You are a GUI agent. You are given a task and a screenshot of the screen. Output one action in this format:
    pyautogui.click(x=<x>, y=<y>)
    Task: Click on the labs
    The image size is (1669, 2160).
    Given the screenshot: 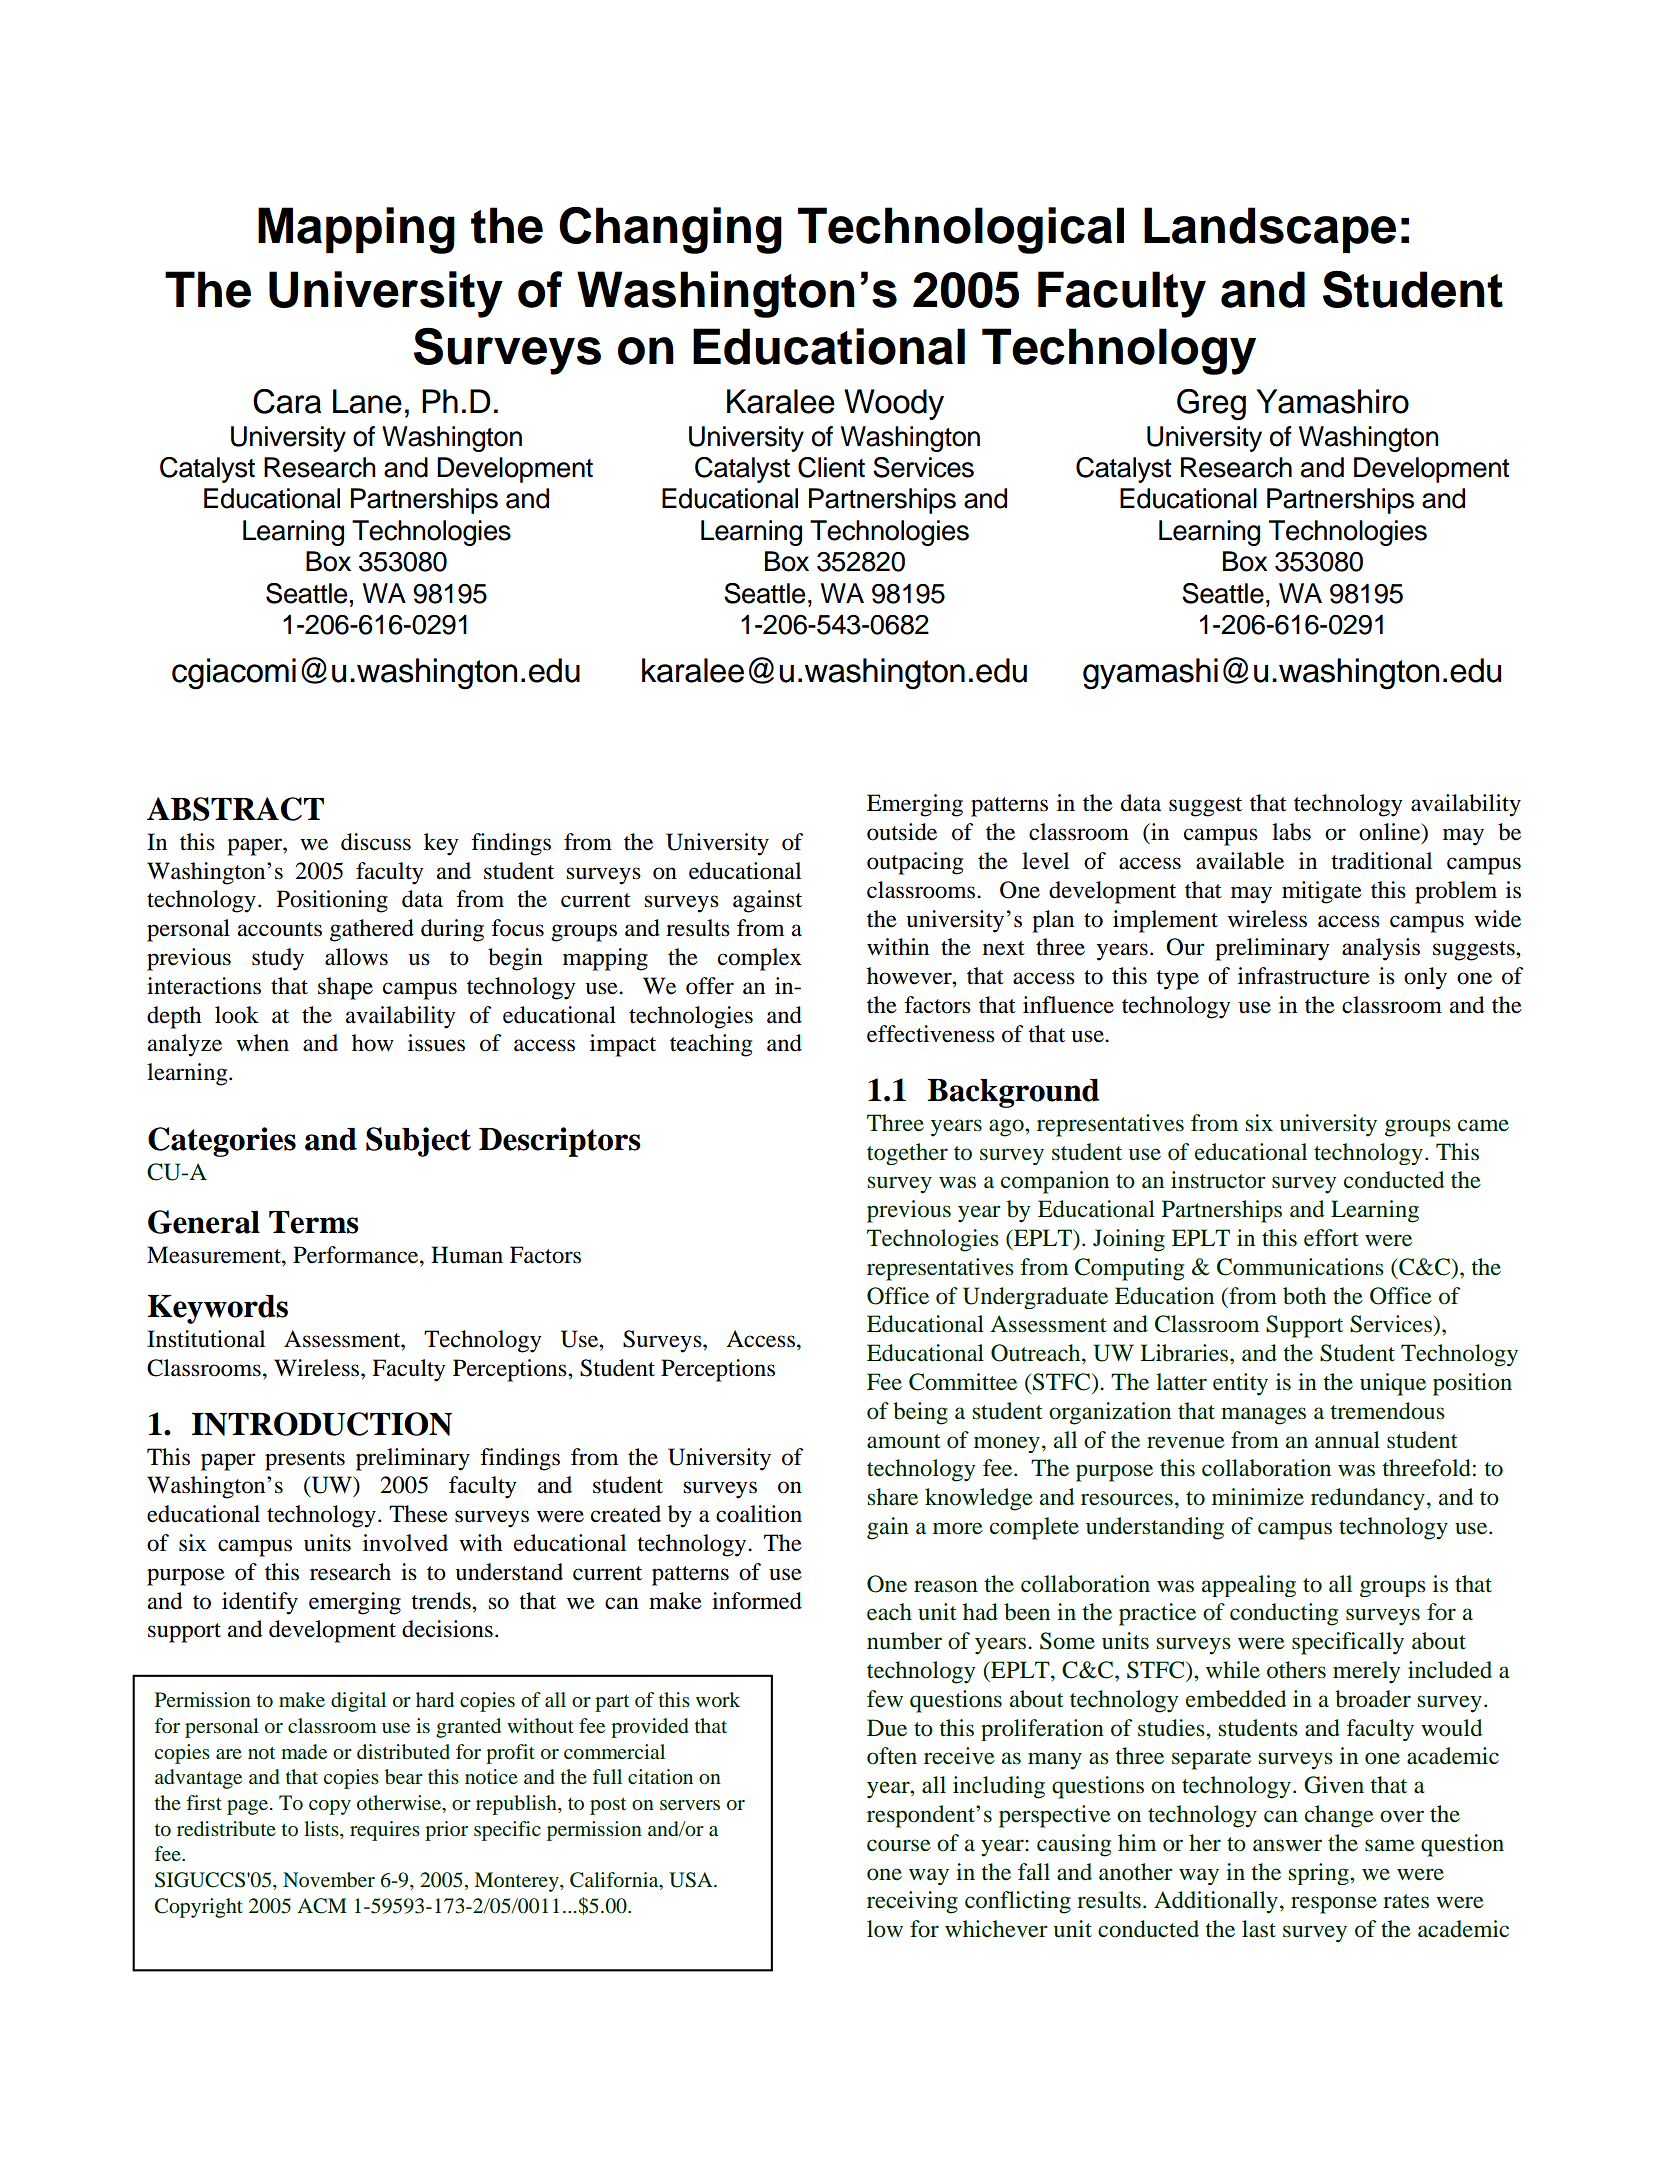 What is the action you would take?
    pyautogui.click(x=1291, y=832)
